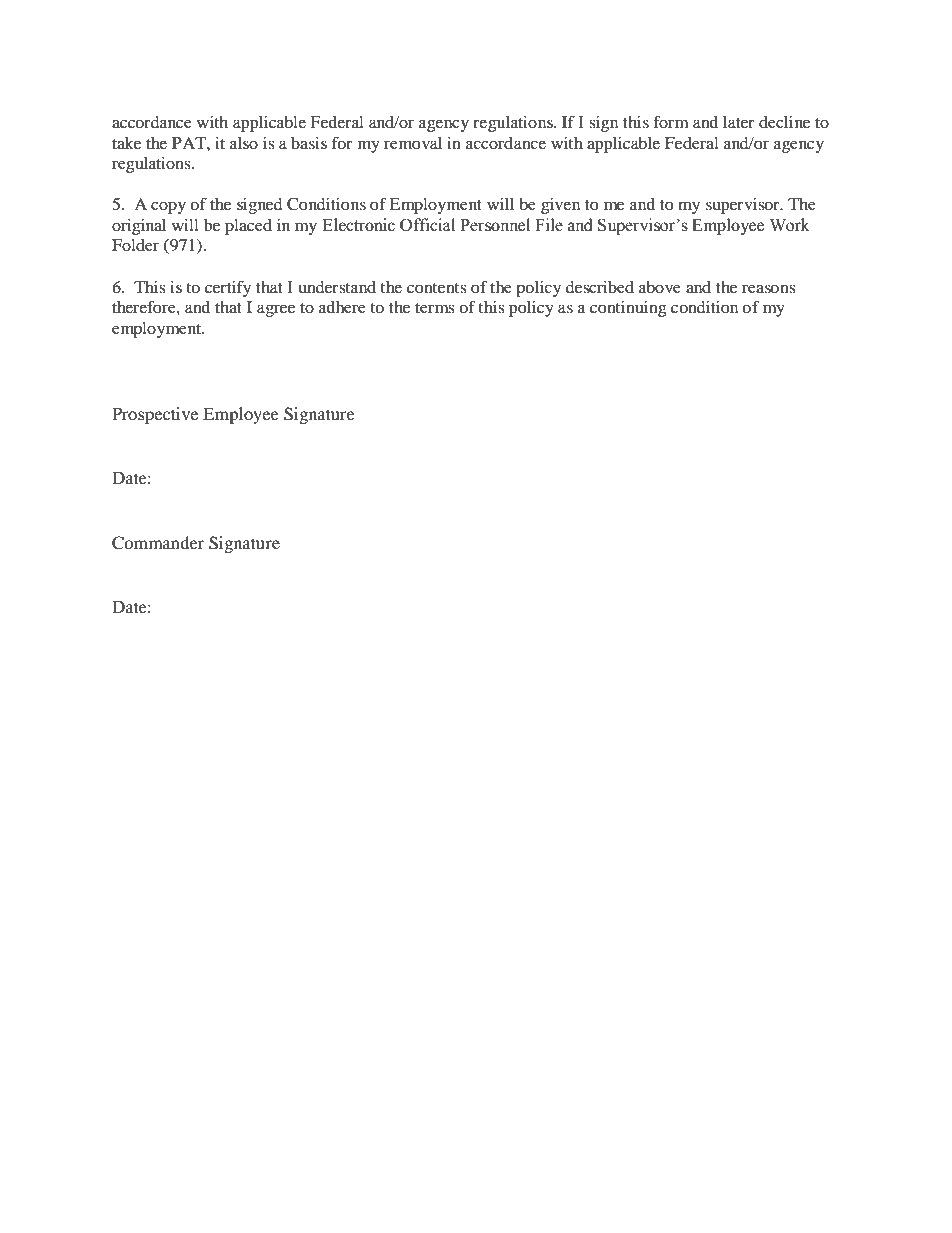 This page has width=952, height=1233. What do you see at coordinates (739, 122) in the page?
I see `later` at bounding box center [739, 122].
